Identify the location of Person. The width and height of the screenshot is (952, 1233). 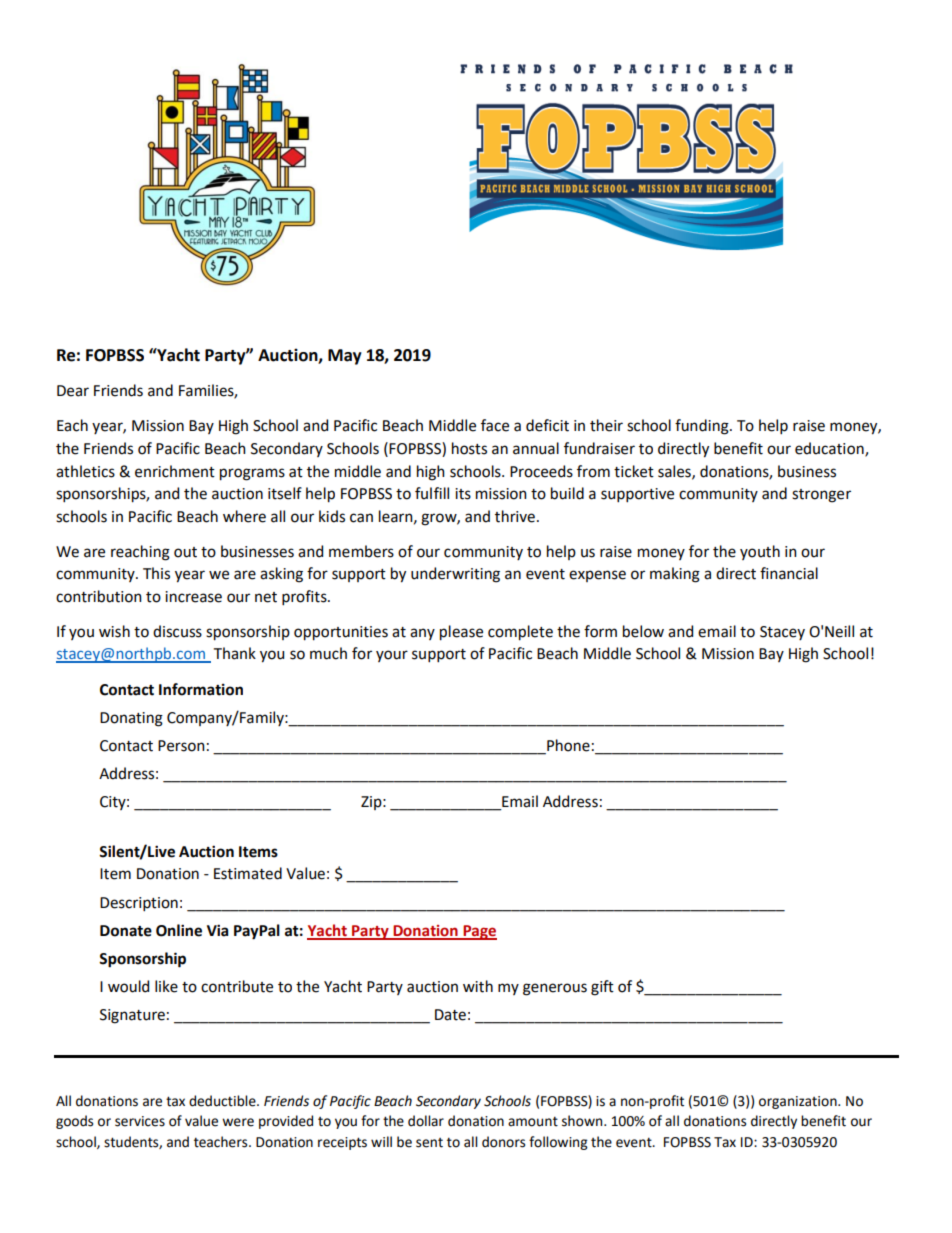
(181, 746).
